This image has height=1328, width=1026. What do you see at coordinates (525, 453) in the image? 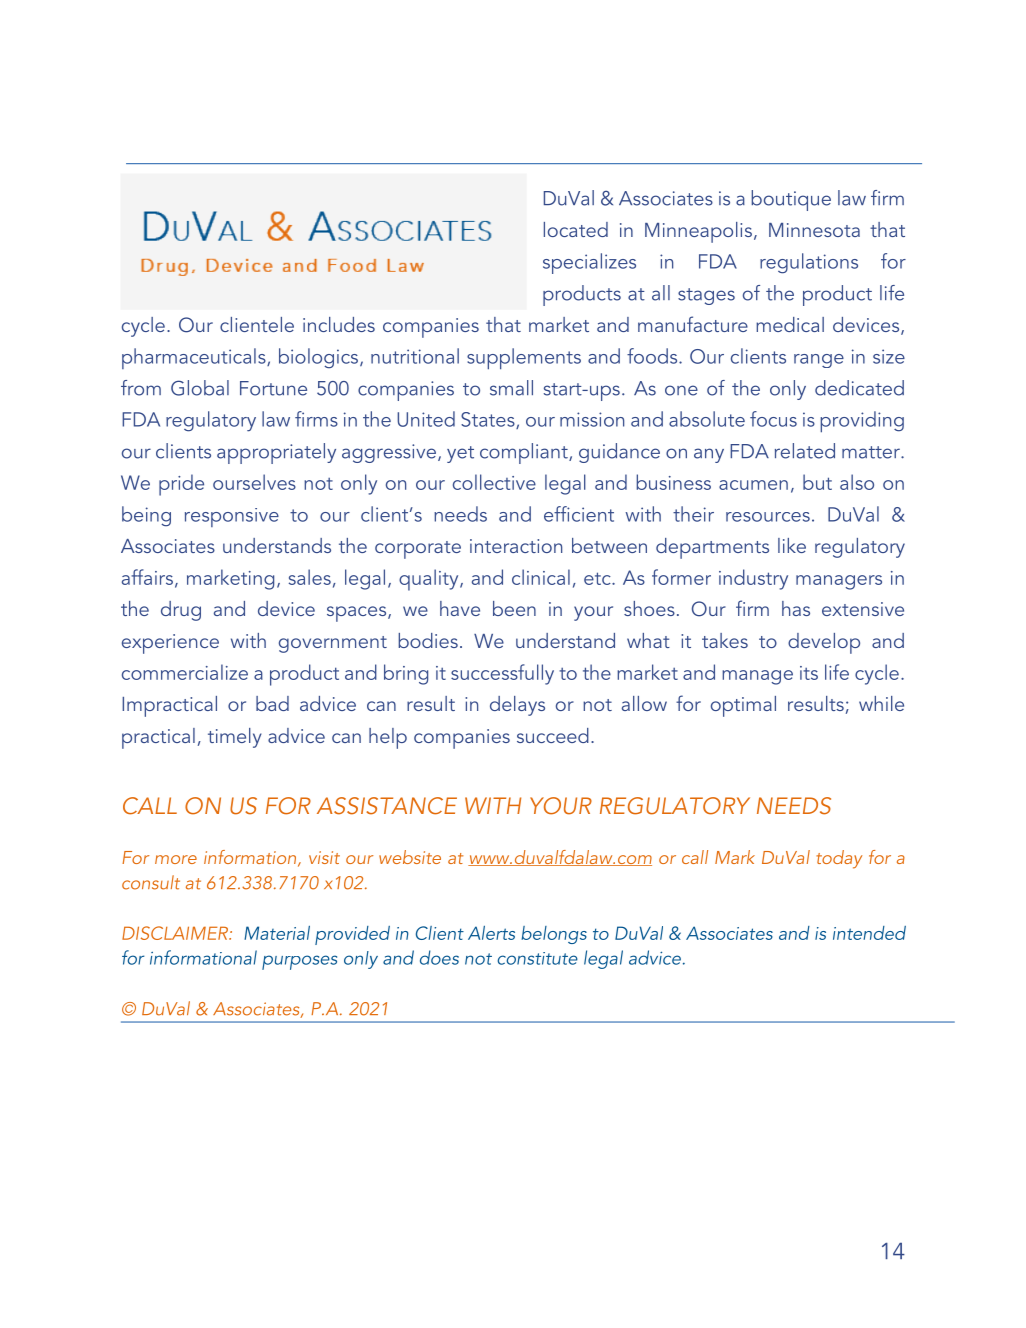
I see `compliant` at bounding box center [525, 453].
